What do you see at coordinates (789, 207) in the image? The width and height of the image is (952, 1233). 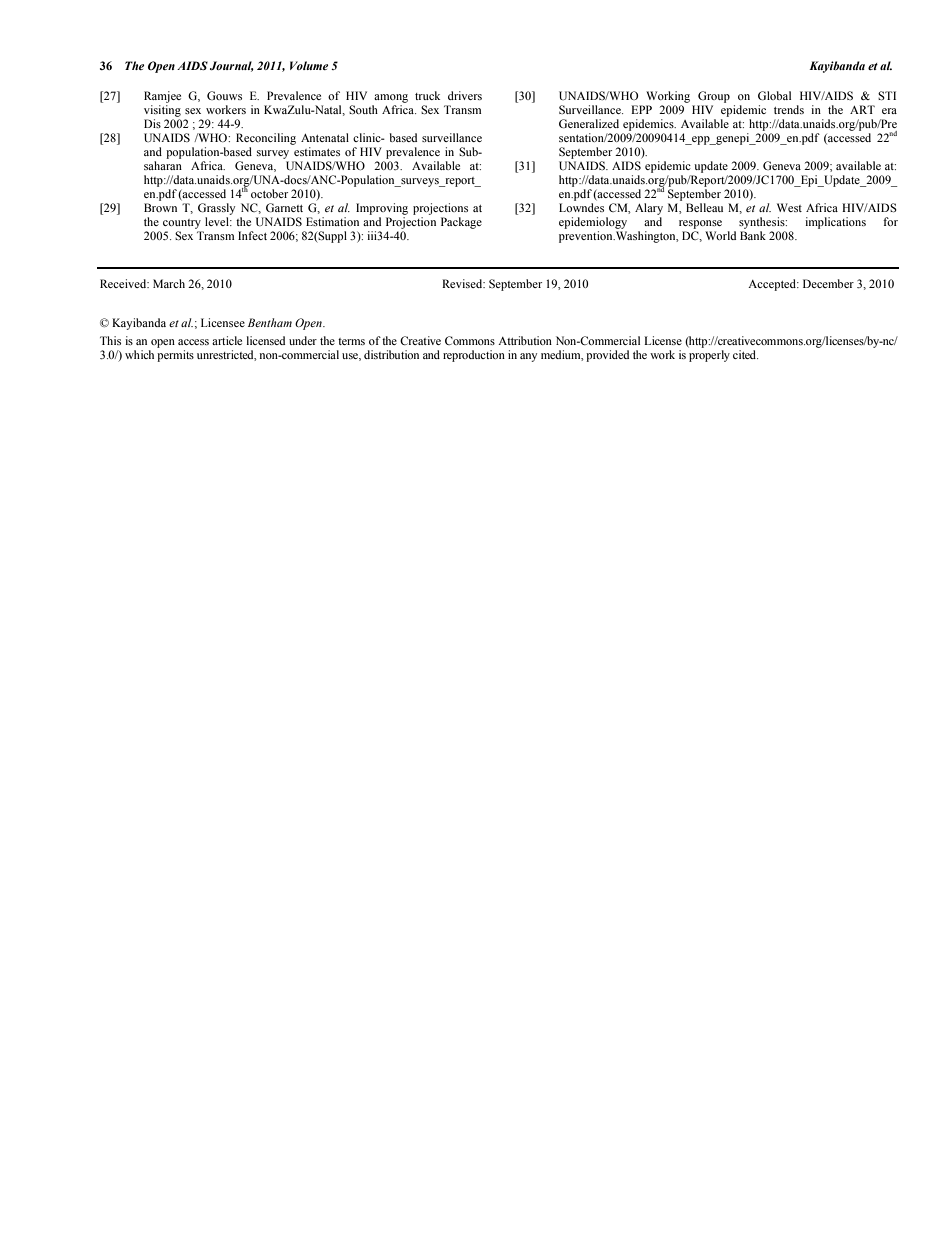 I see `West` at bounding box center [789, 207].
